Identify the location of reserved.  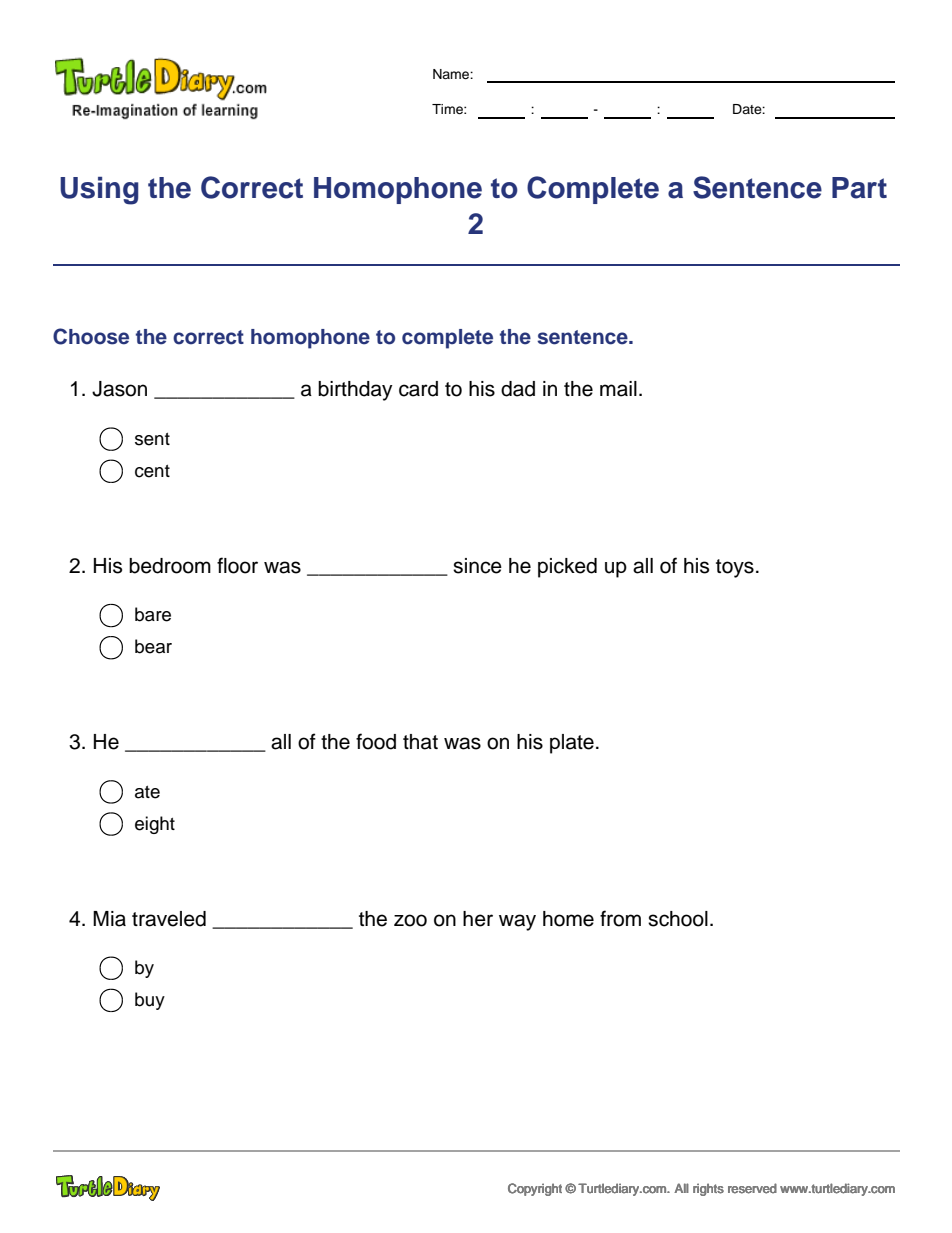
(752, 1188).
